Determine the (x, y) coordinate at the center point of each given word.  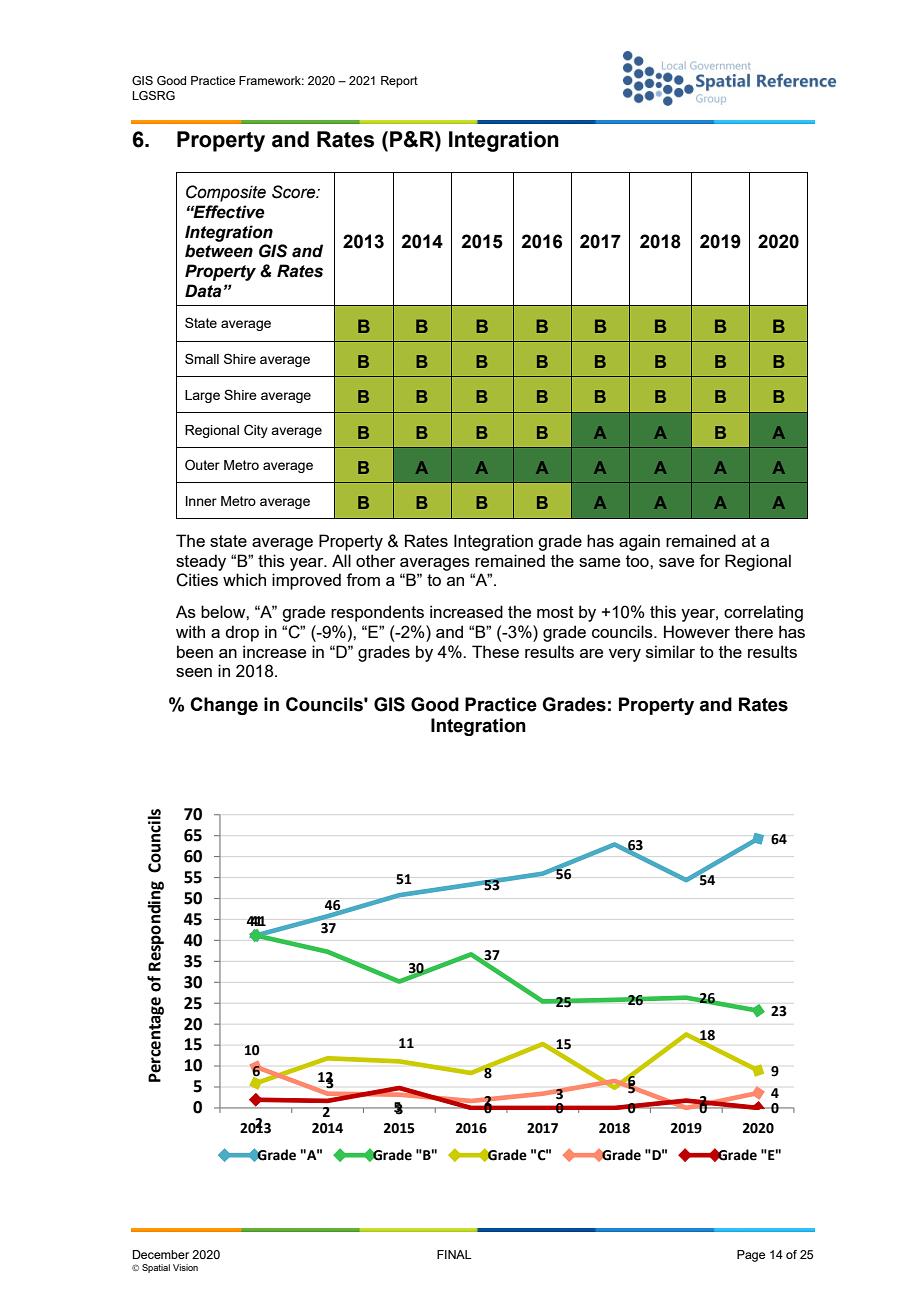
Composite (226, 193)
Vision (185, 1267)
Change (224, 706)
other (375, 560)
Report (399, 82)
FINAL (454, 1254)
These (495, 651)
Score (295, 192)
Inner (201, 501)
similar (670, 651)
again (639, 542)
